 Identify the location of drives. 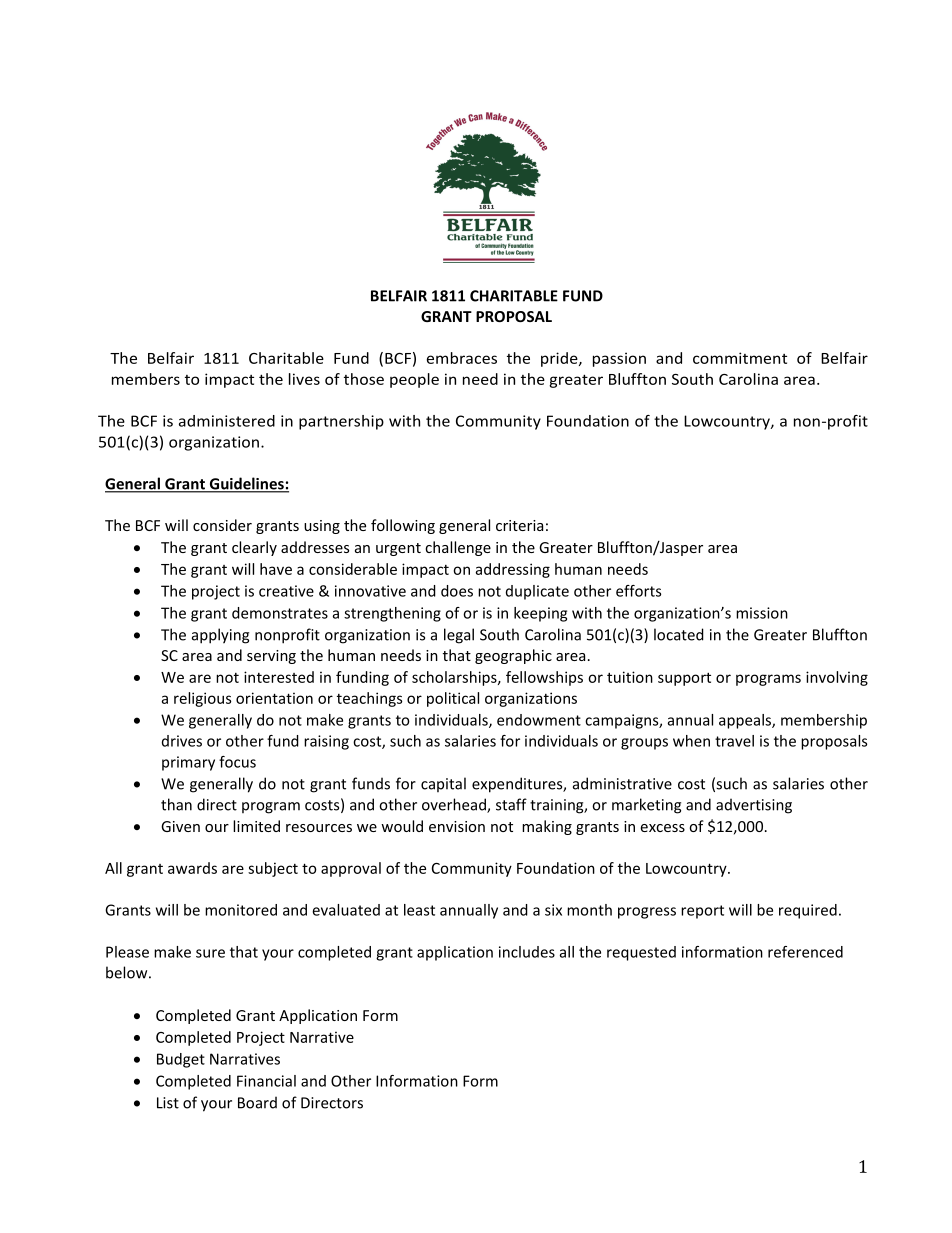
(182, 741).
